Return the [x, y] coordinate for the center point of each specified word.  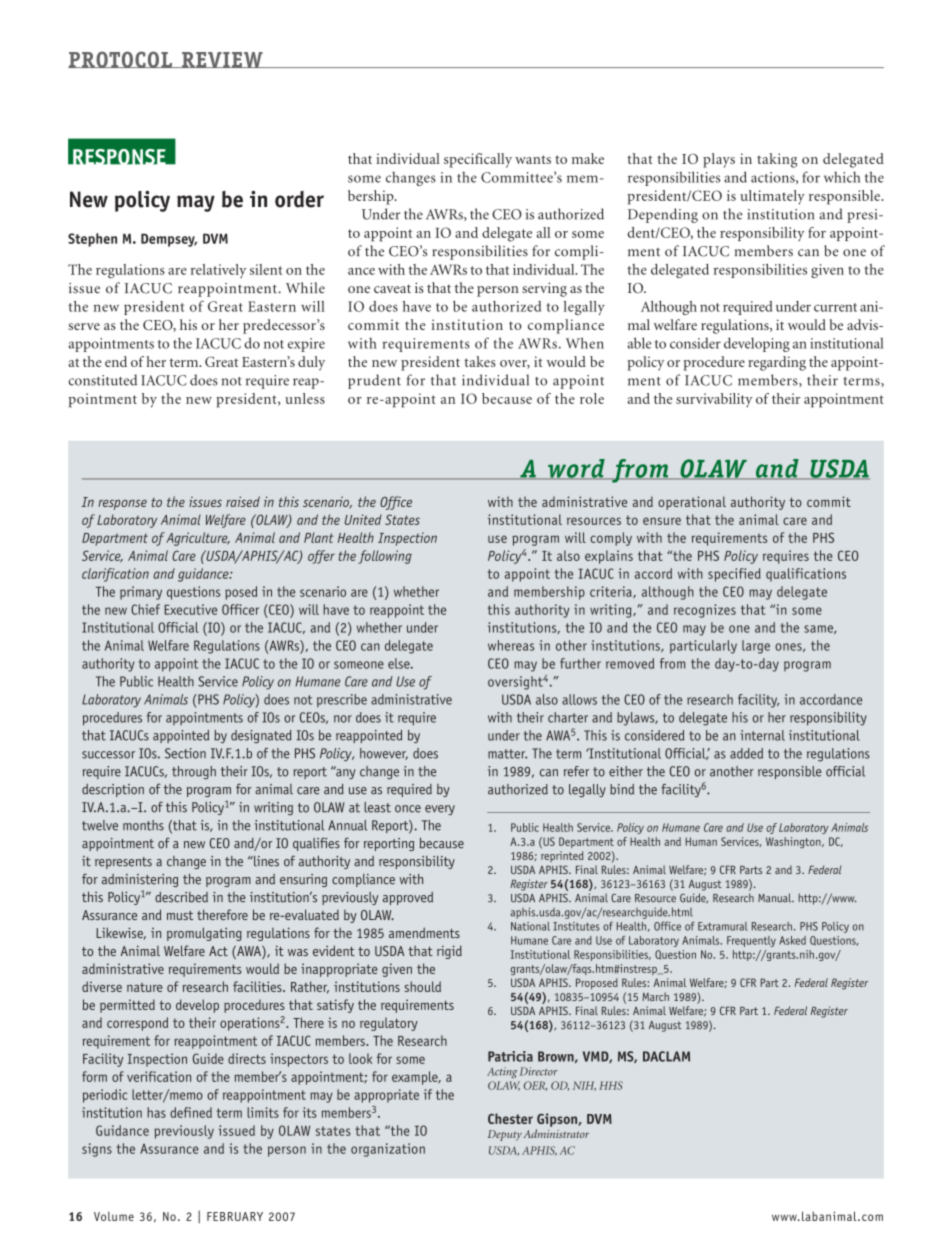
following [385, 557]
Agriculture [198, 539]
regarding [777, 363]
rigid [449, 952]
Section [185, 753]
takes [480, 361]
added [746, 753]
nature [145, 987]
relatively [218, 271]
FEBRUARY [235, 1216]
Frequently [751, 941]
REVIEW [222, 60]
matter [507, 754]
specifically [478, 160]
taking [777, 160]
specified [734, 575]
